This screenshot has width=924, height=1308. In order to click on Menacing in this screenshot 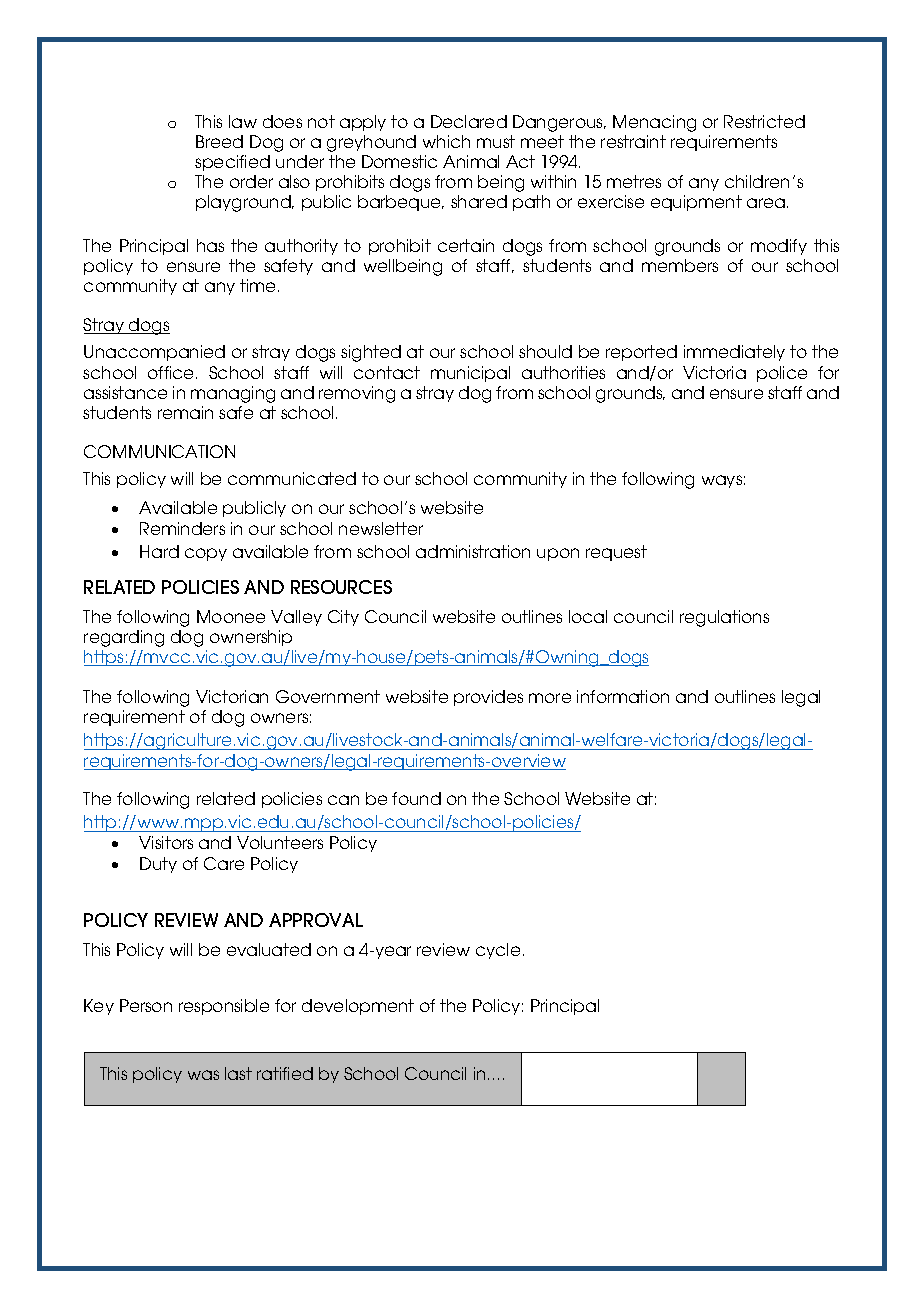, I will do `click(654, 123)`.
